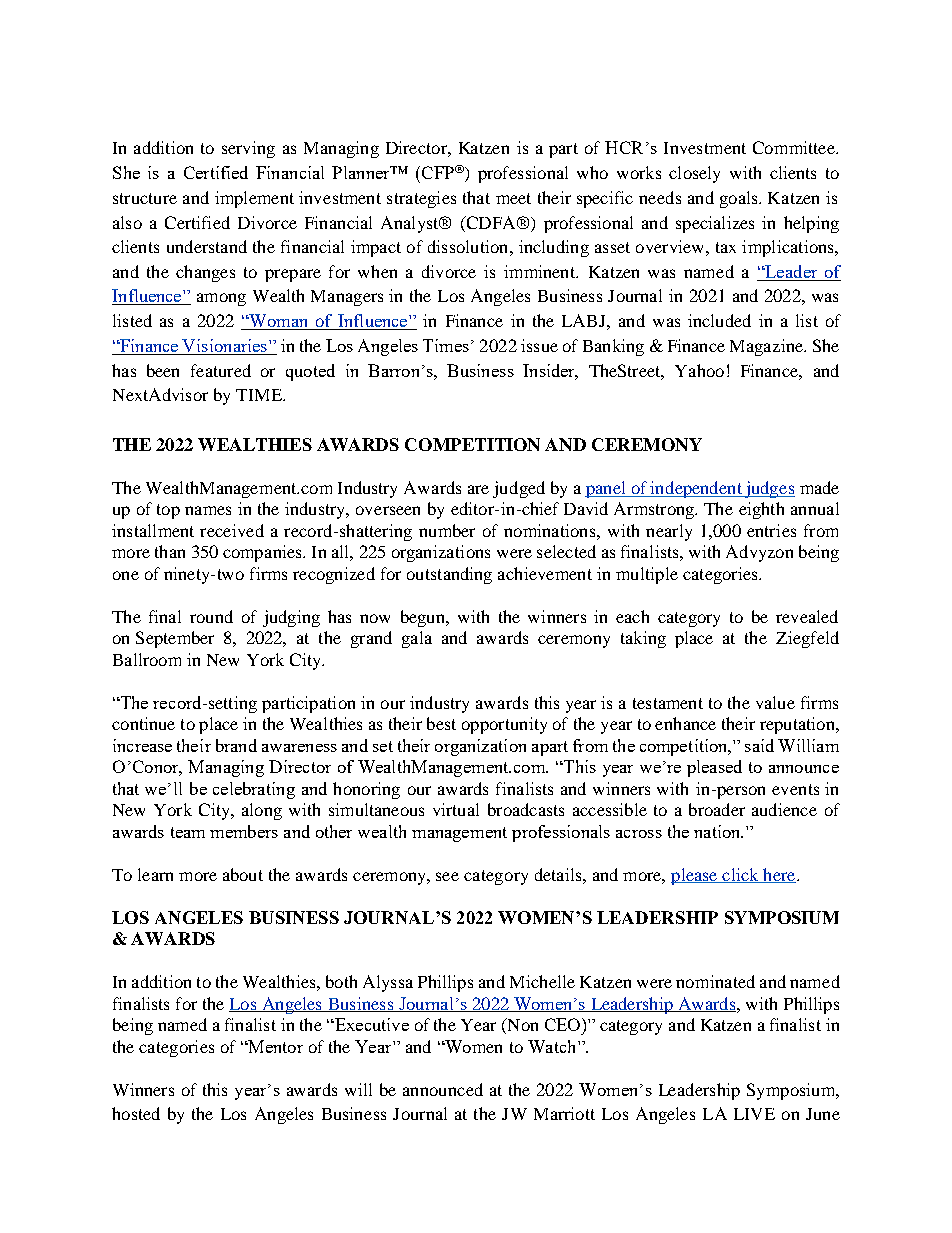 Image resolution: width=952 pixels, height=1233 pixels. Describe the element at coordinates (424, 618) in the screenshot. I see `begun` at that location.
